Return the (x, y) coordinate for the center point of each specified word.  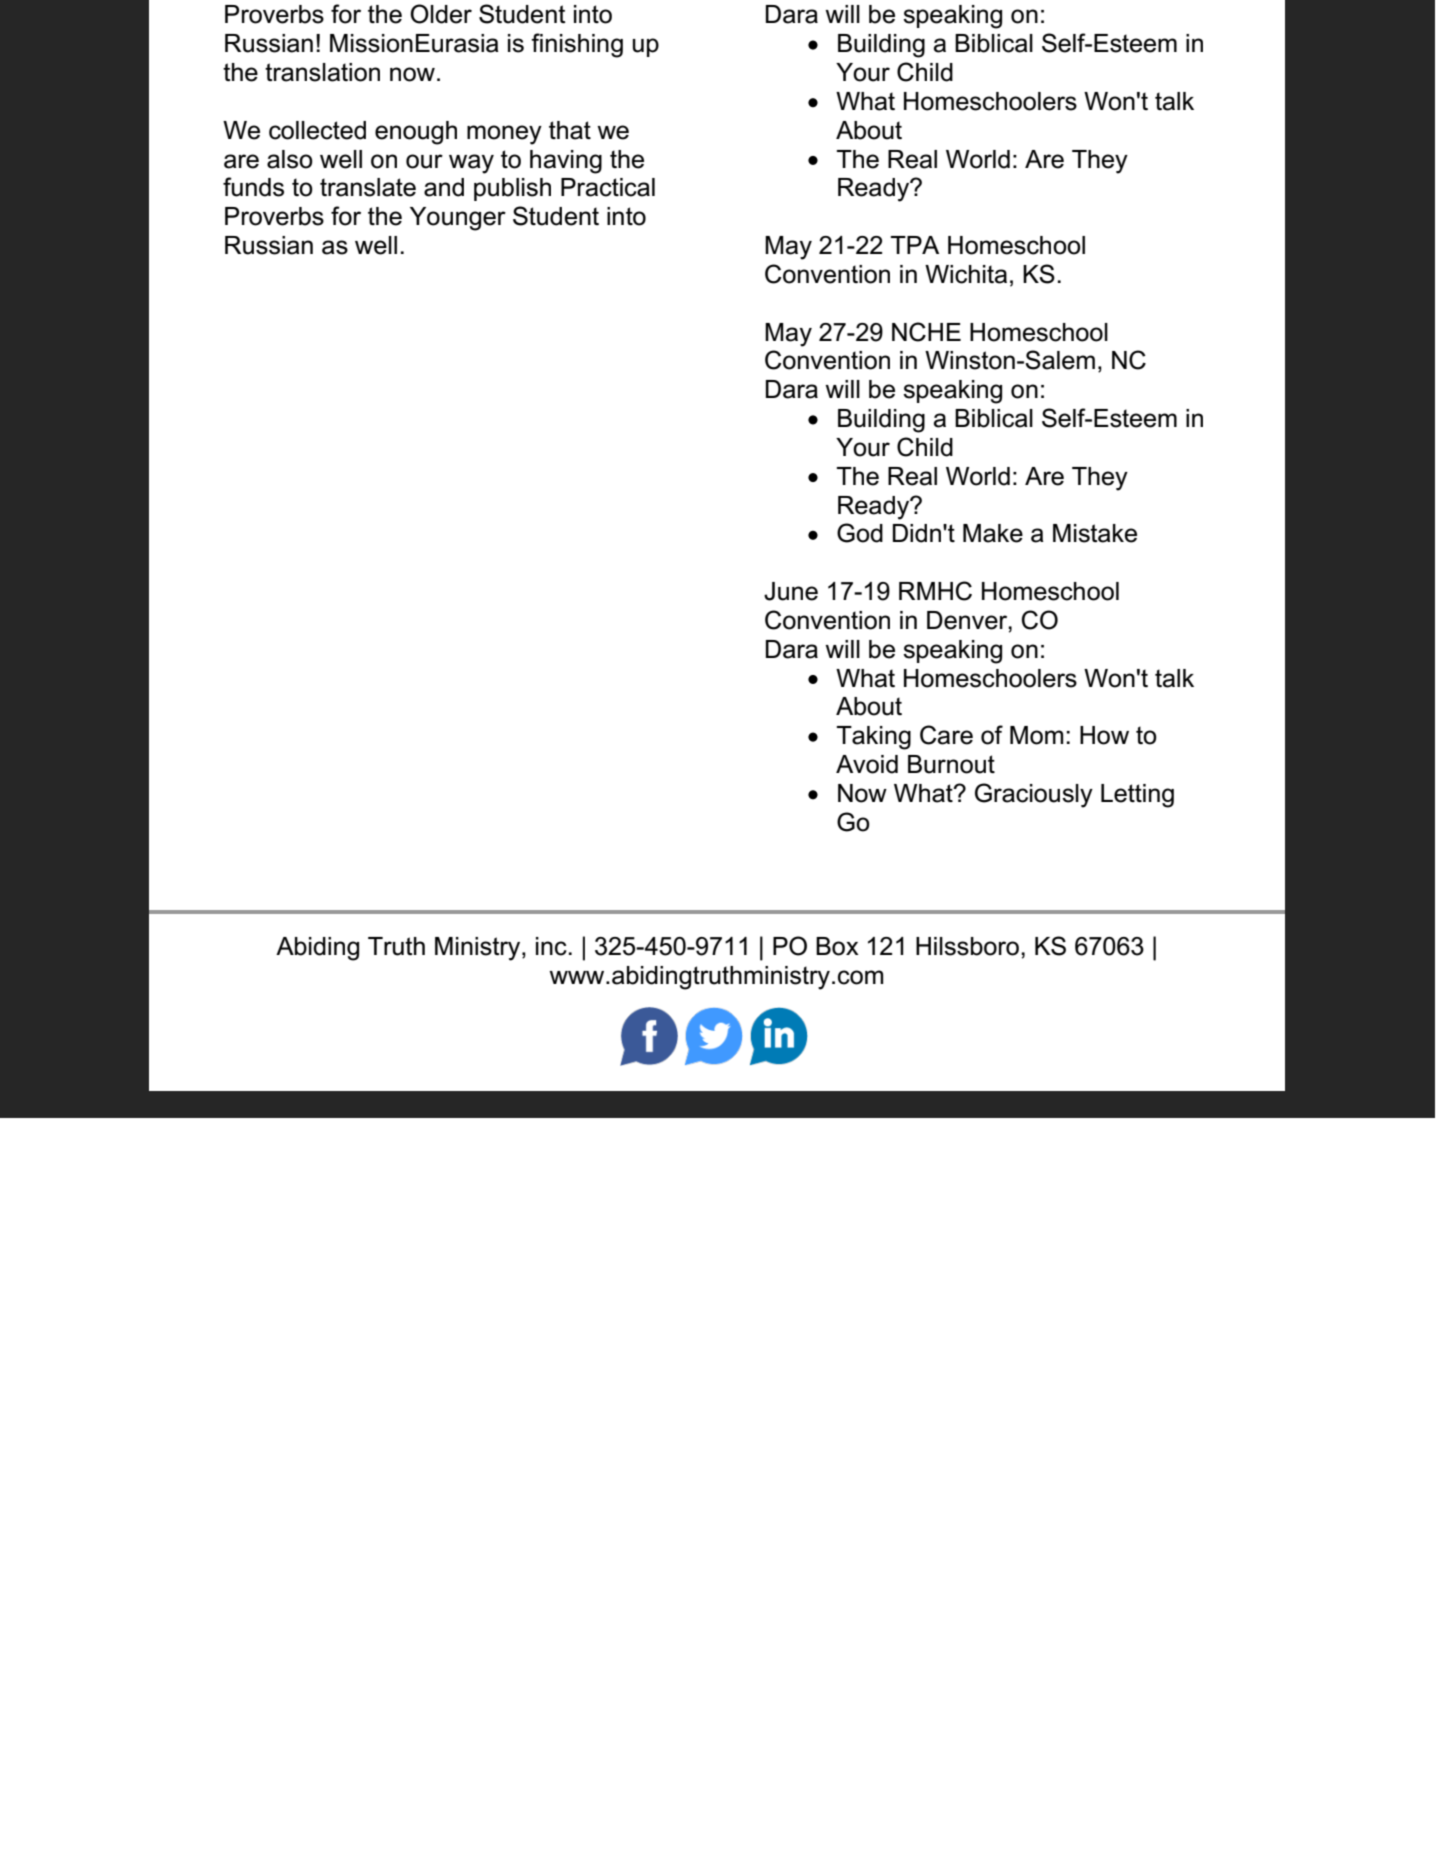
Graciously (1034, 795)
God (860, 533)
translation (322, 72)
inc (551, 946)
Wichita (966, 274)
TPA (914, 245)
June (791, 591)
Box (837, 946)
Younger (458, 219)
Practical (608, 187)
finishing (577, 45)
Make (993, 533)
